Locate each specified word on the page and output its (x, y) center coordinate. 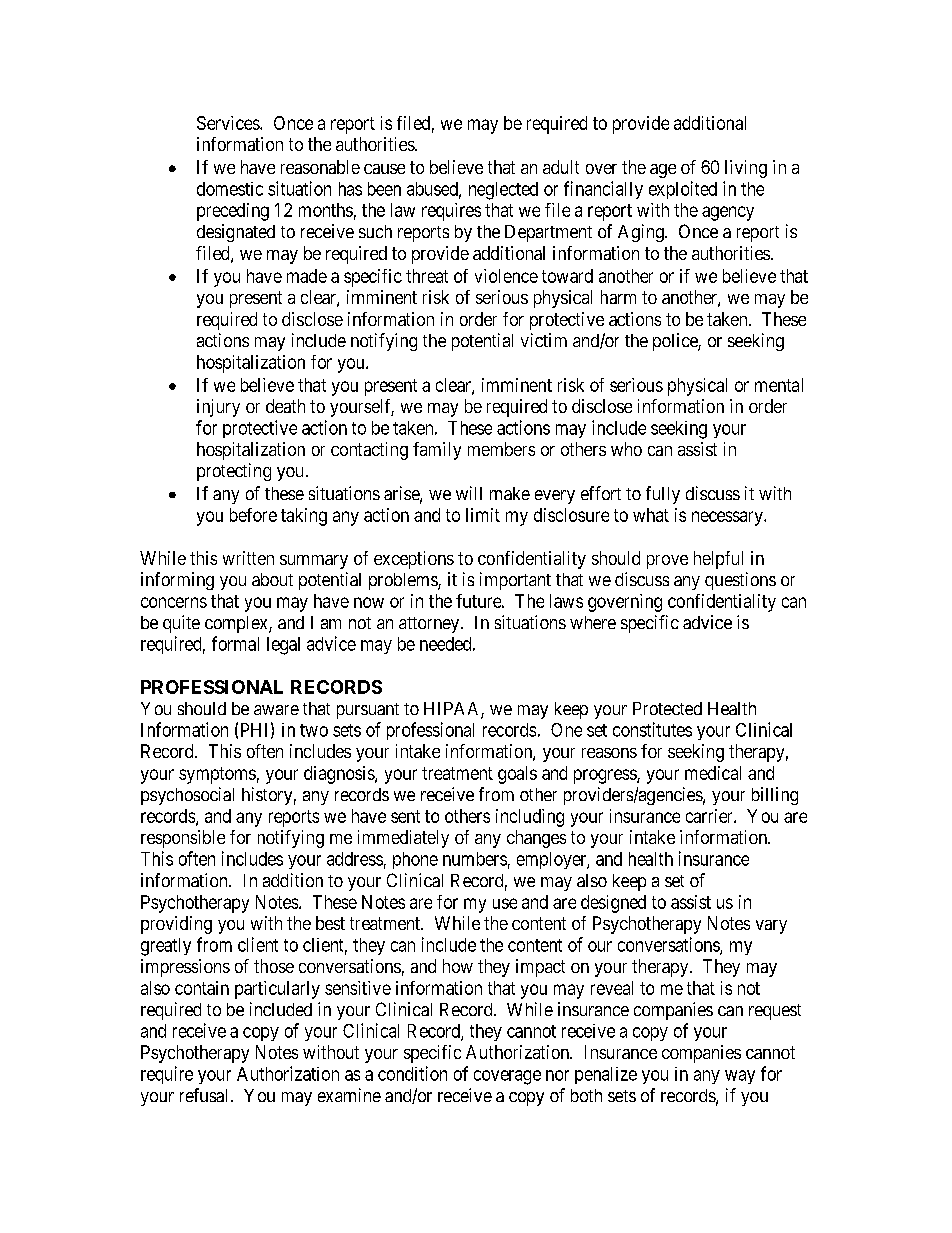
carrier (710, 816)
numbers (475, 859)
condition (412, 1073)
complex (237, 624)
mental (779, 385)
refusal (206, 1095)
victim (544, 340)
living (746, 169)
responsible (183, 839)
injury (218, 408)
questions (740, 581)
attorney (430, 625)
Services (229, 123)
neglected (503, 191)
